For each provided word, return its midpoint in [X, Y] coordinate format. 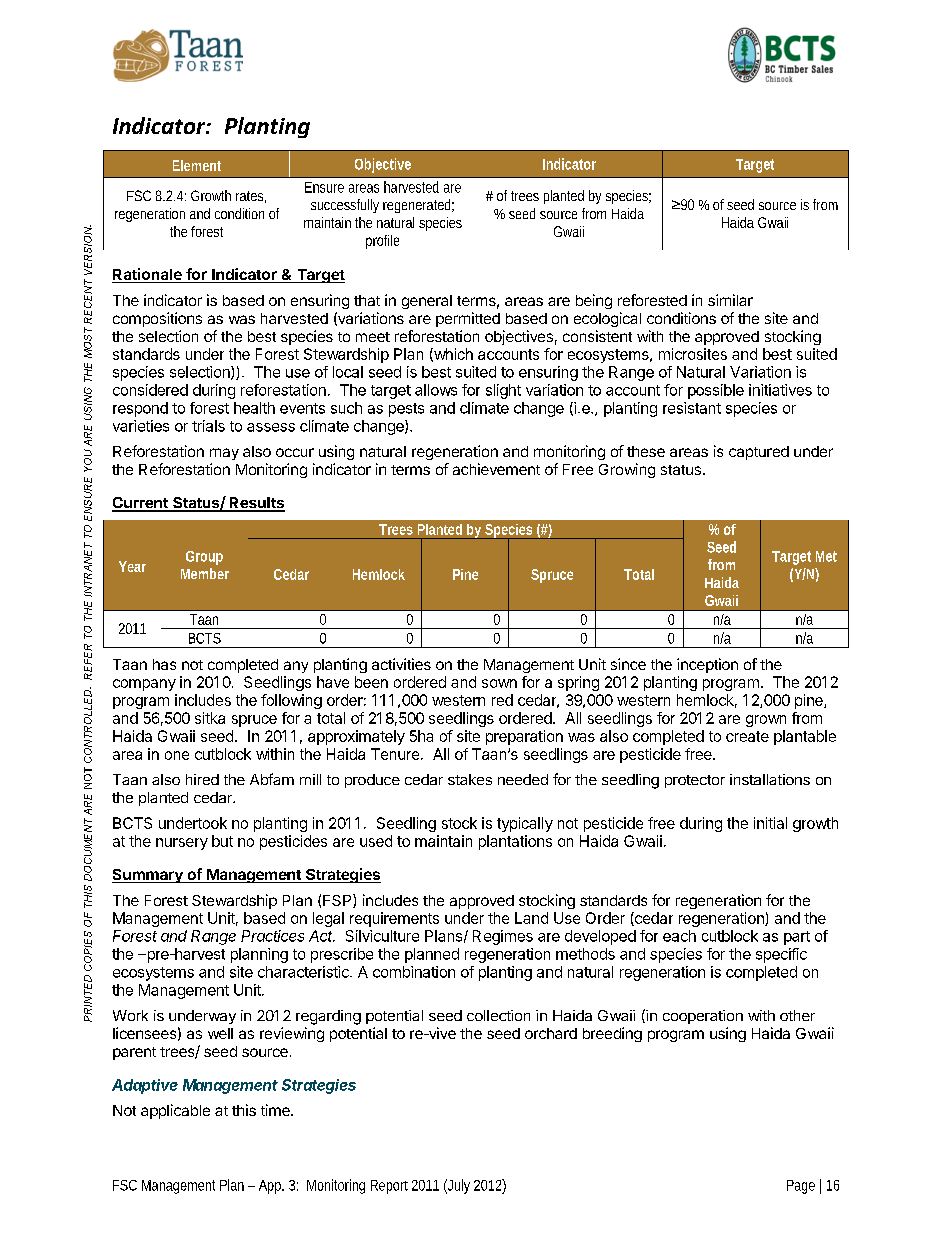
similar [730, 300]
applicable [175, 1111]
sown [499, 683]
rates [251, 197]
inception [707, 665]
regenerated [418, 206]
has [164, 664]
